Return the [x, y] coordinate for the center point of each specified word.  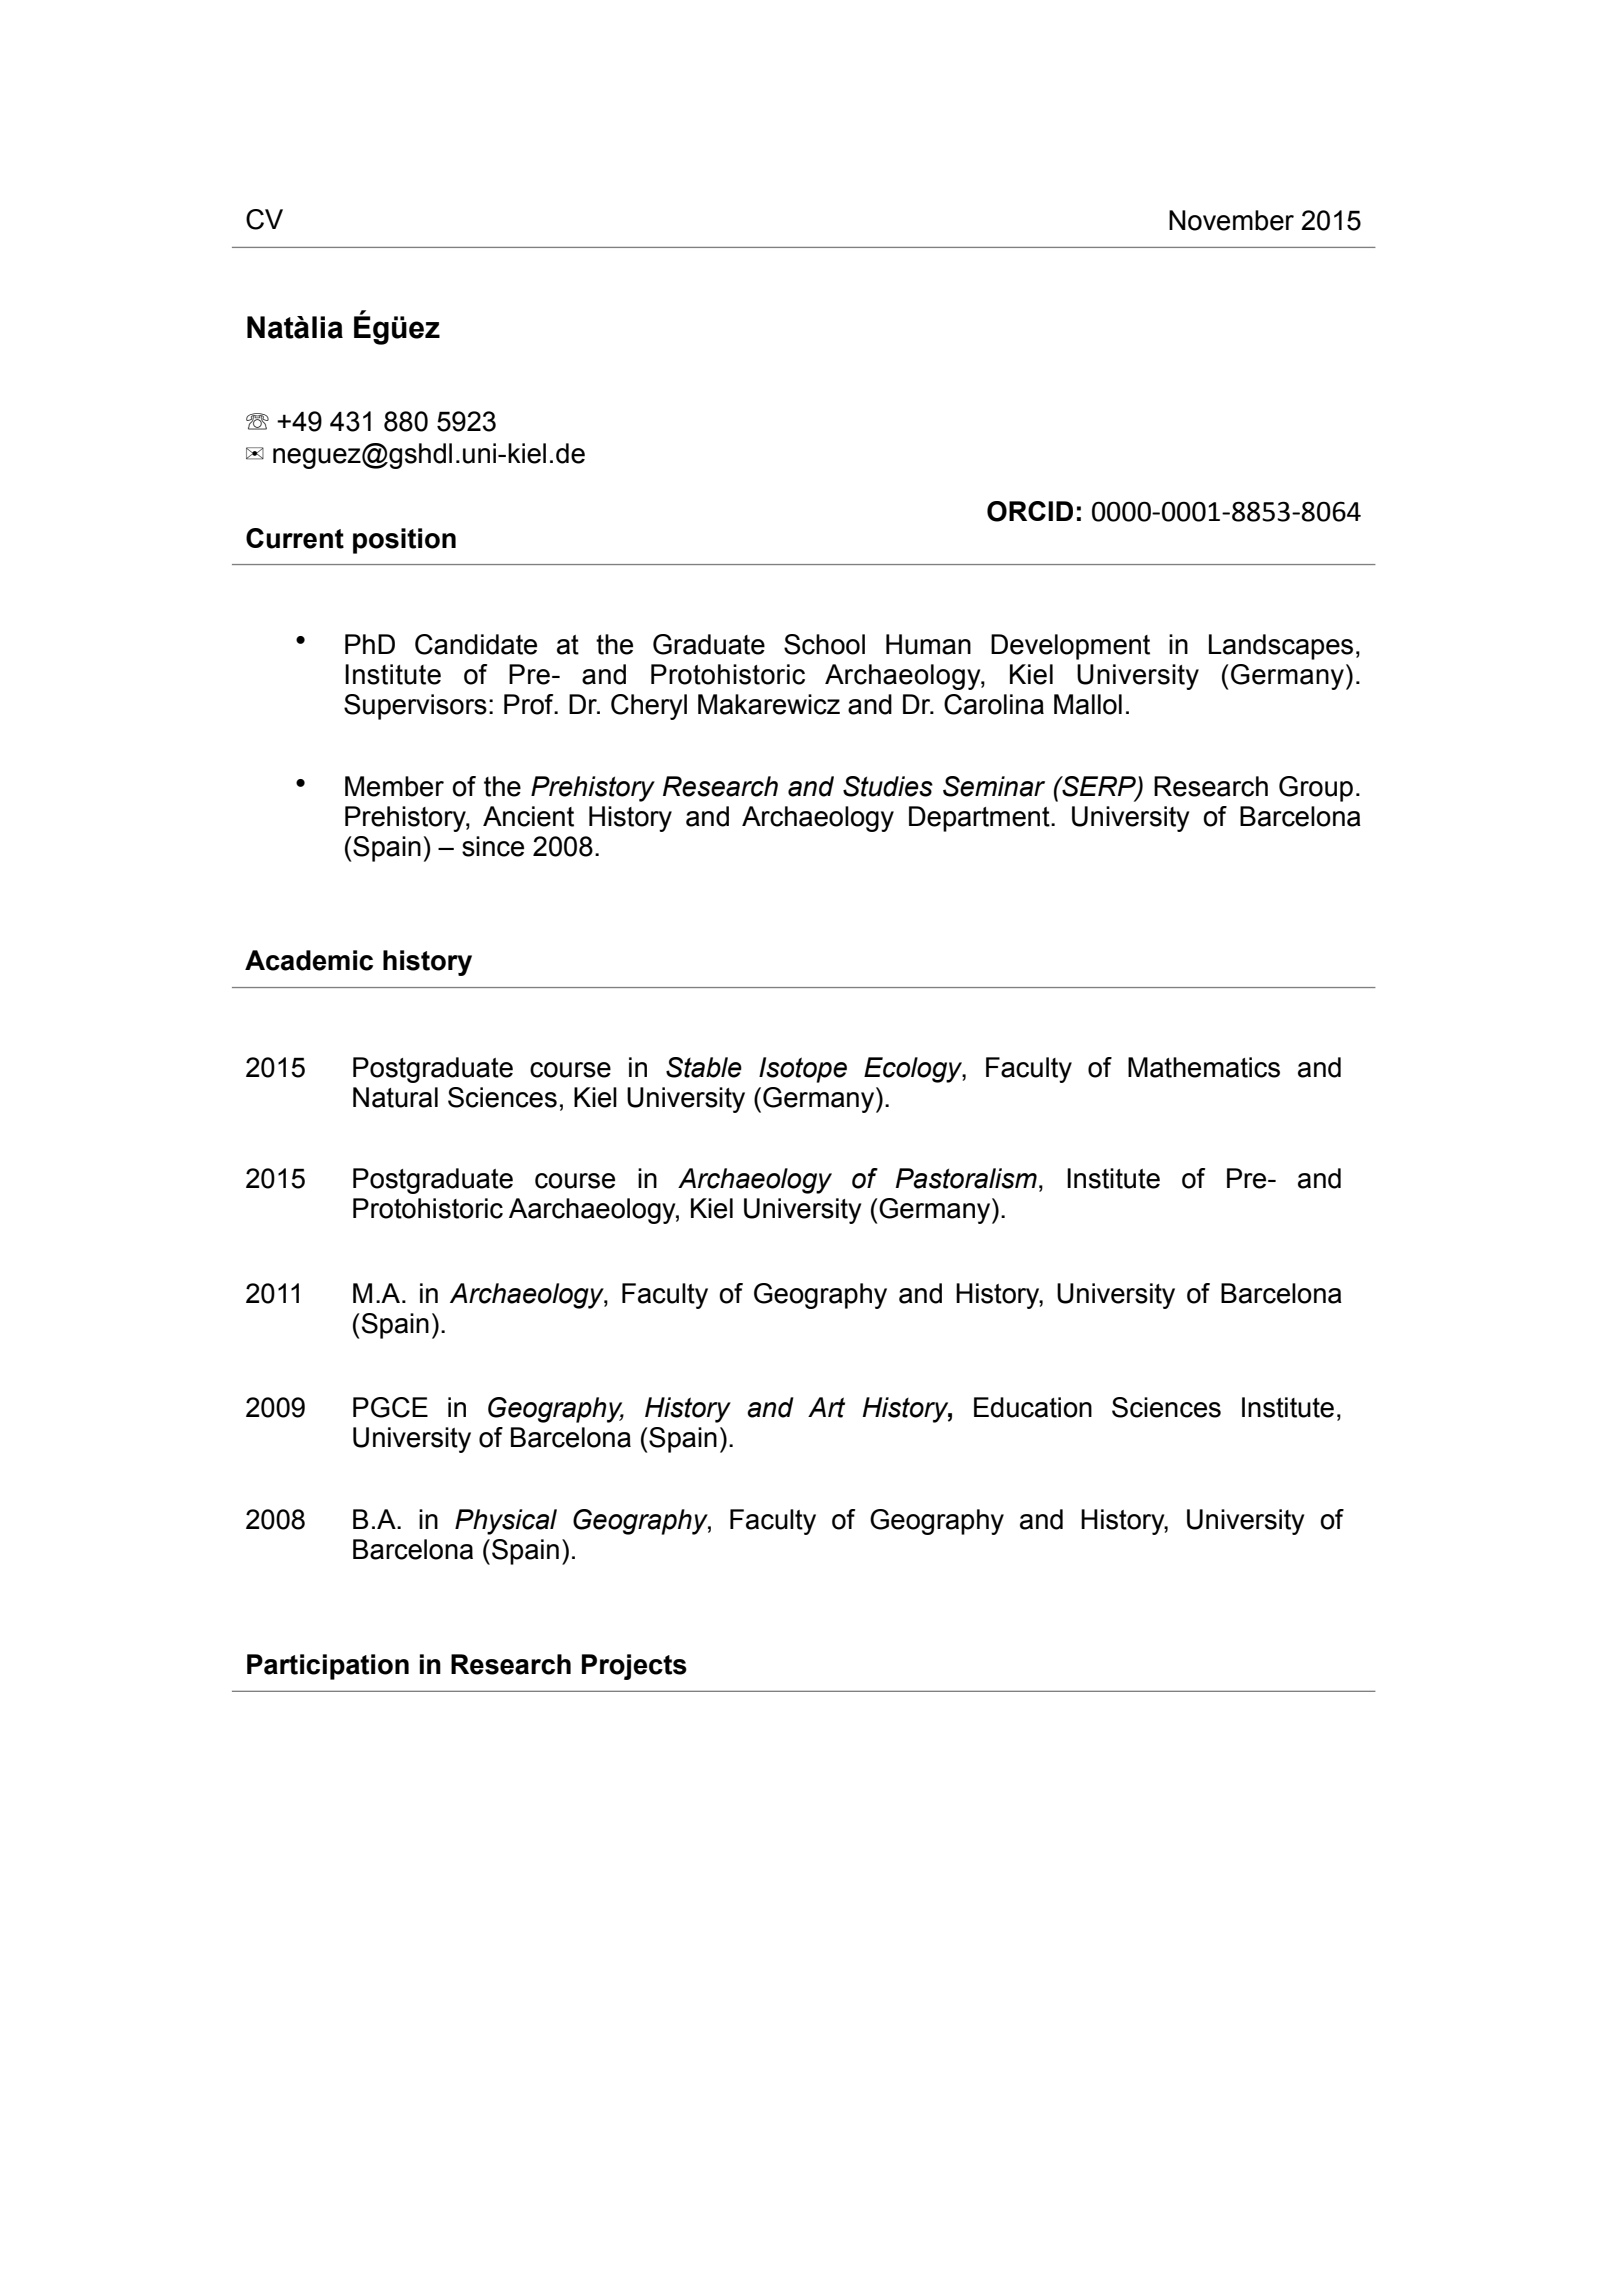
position [404, 541]
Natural [395, 1097]
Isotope [803, 1070]
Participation [328, 1667]
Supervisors [415, 707]
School [824, 644]
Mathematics [1204, 1067]
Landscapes [1281, 647]
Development [1070, 647]
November [1231, 220]
